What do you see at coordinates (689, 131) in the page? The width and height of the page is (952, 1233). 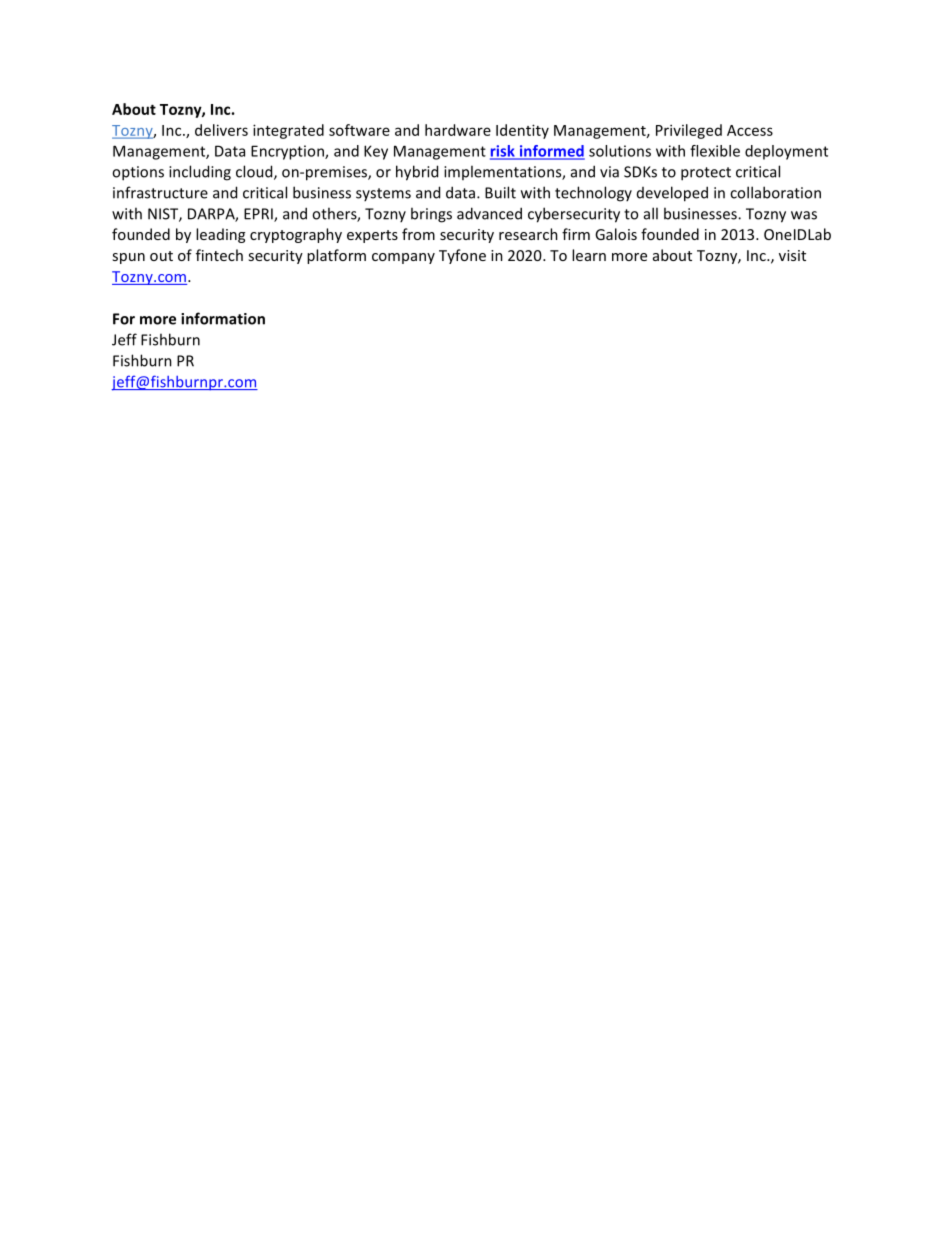 I see `Privileged` at bounding box center [689, 131].
